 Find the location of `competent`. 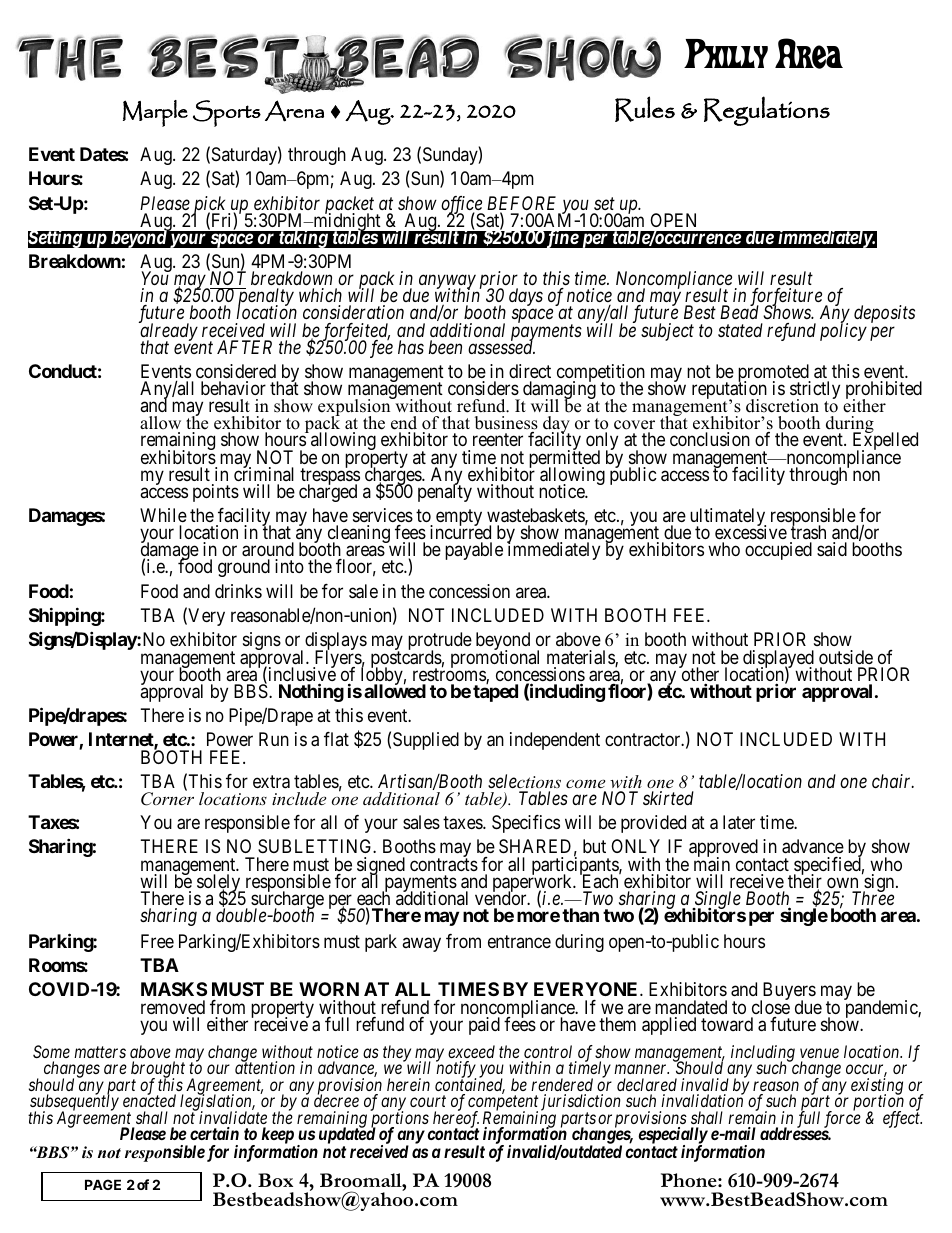

competent is located at coordinates (503, 1105).
